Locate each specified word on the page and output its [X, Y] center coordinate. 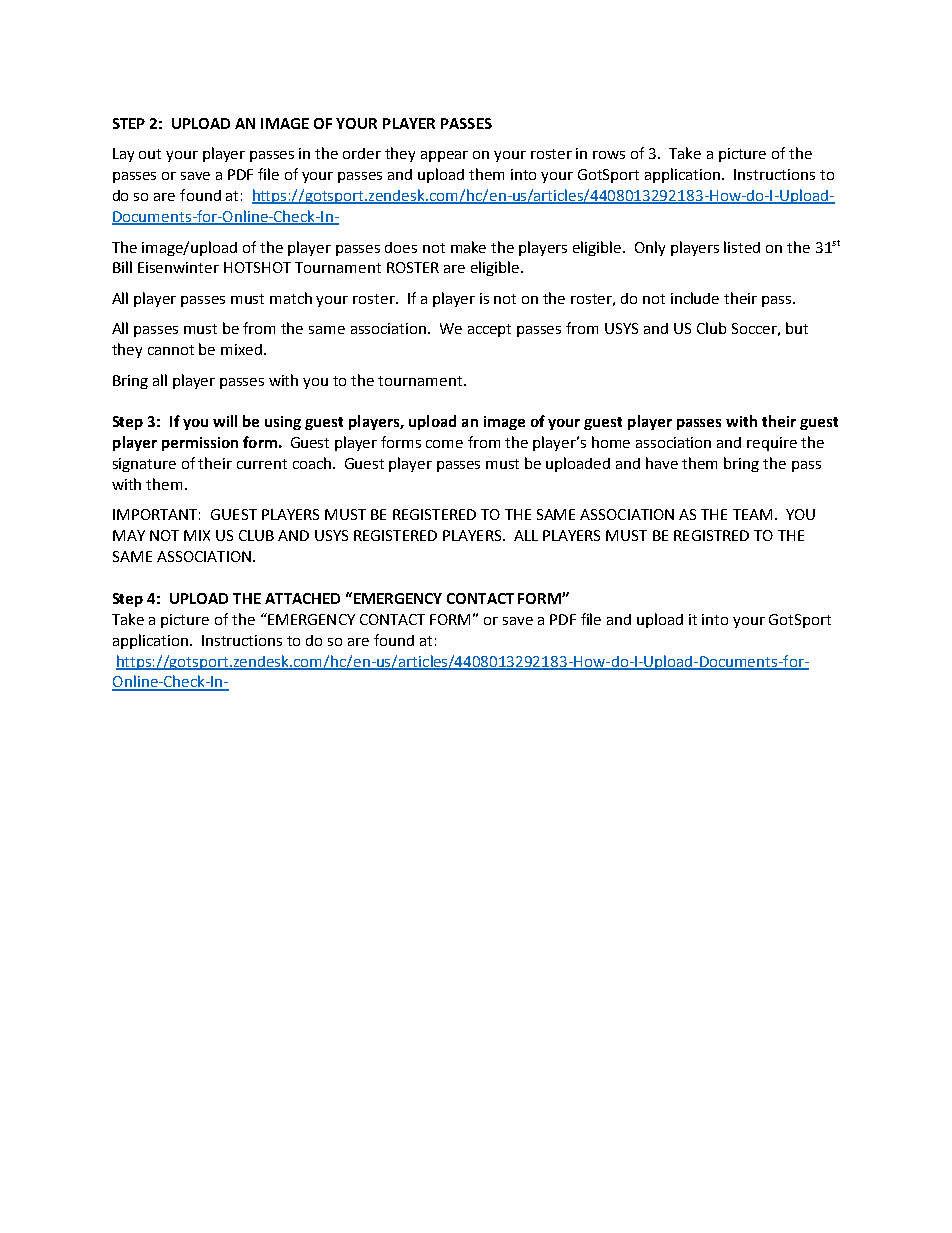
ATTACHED [302, 598]
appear [444, 156]
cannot [171, 350]
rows [609, 155]
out [150, 154]
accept [489, 330]
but [797, 328]
